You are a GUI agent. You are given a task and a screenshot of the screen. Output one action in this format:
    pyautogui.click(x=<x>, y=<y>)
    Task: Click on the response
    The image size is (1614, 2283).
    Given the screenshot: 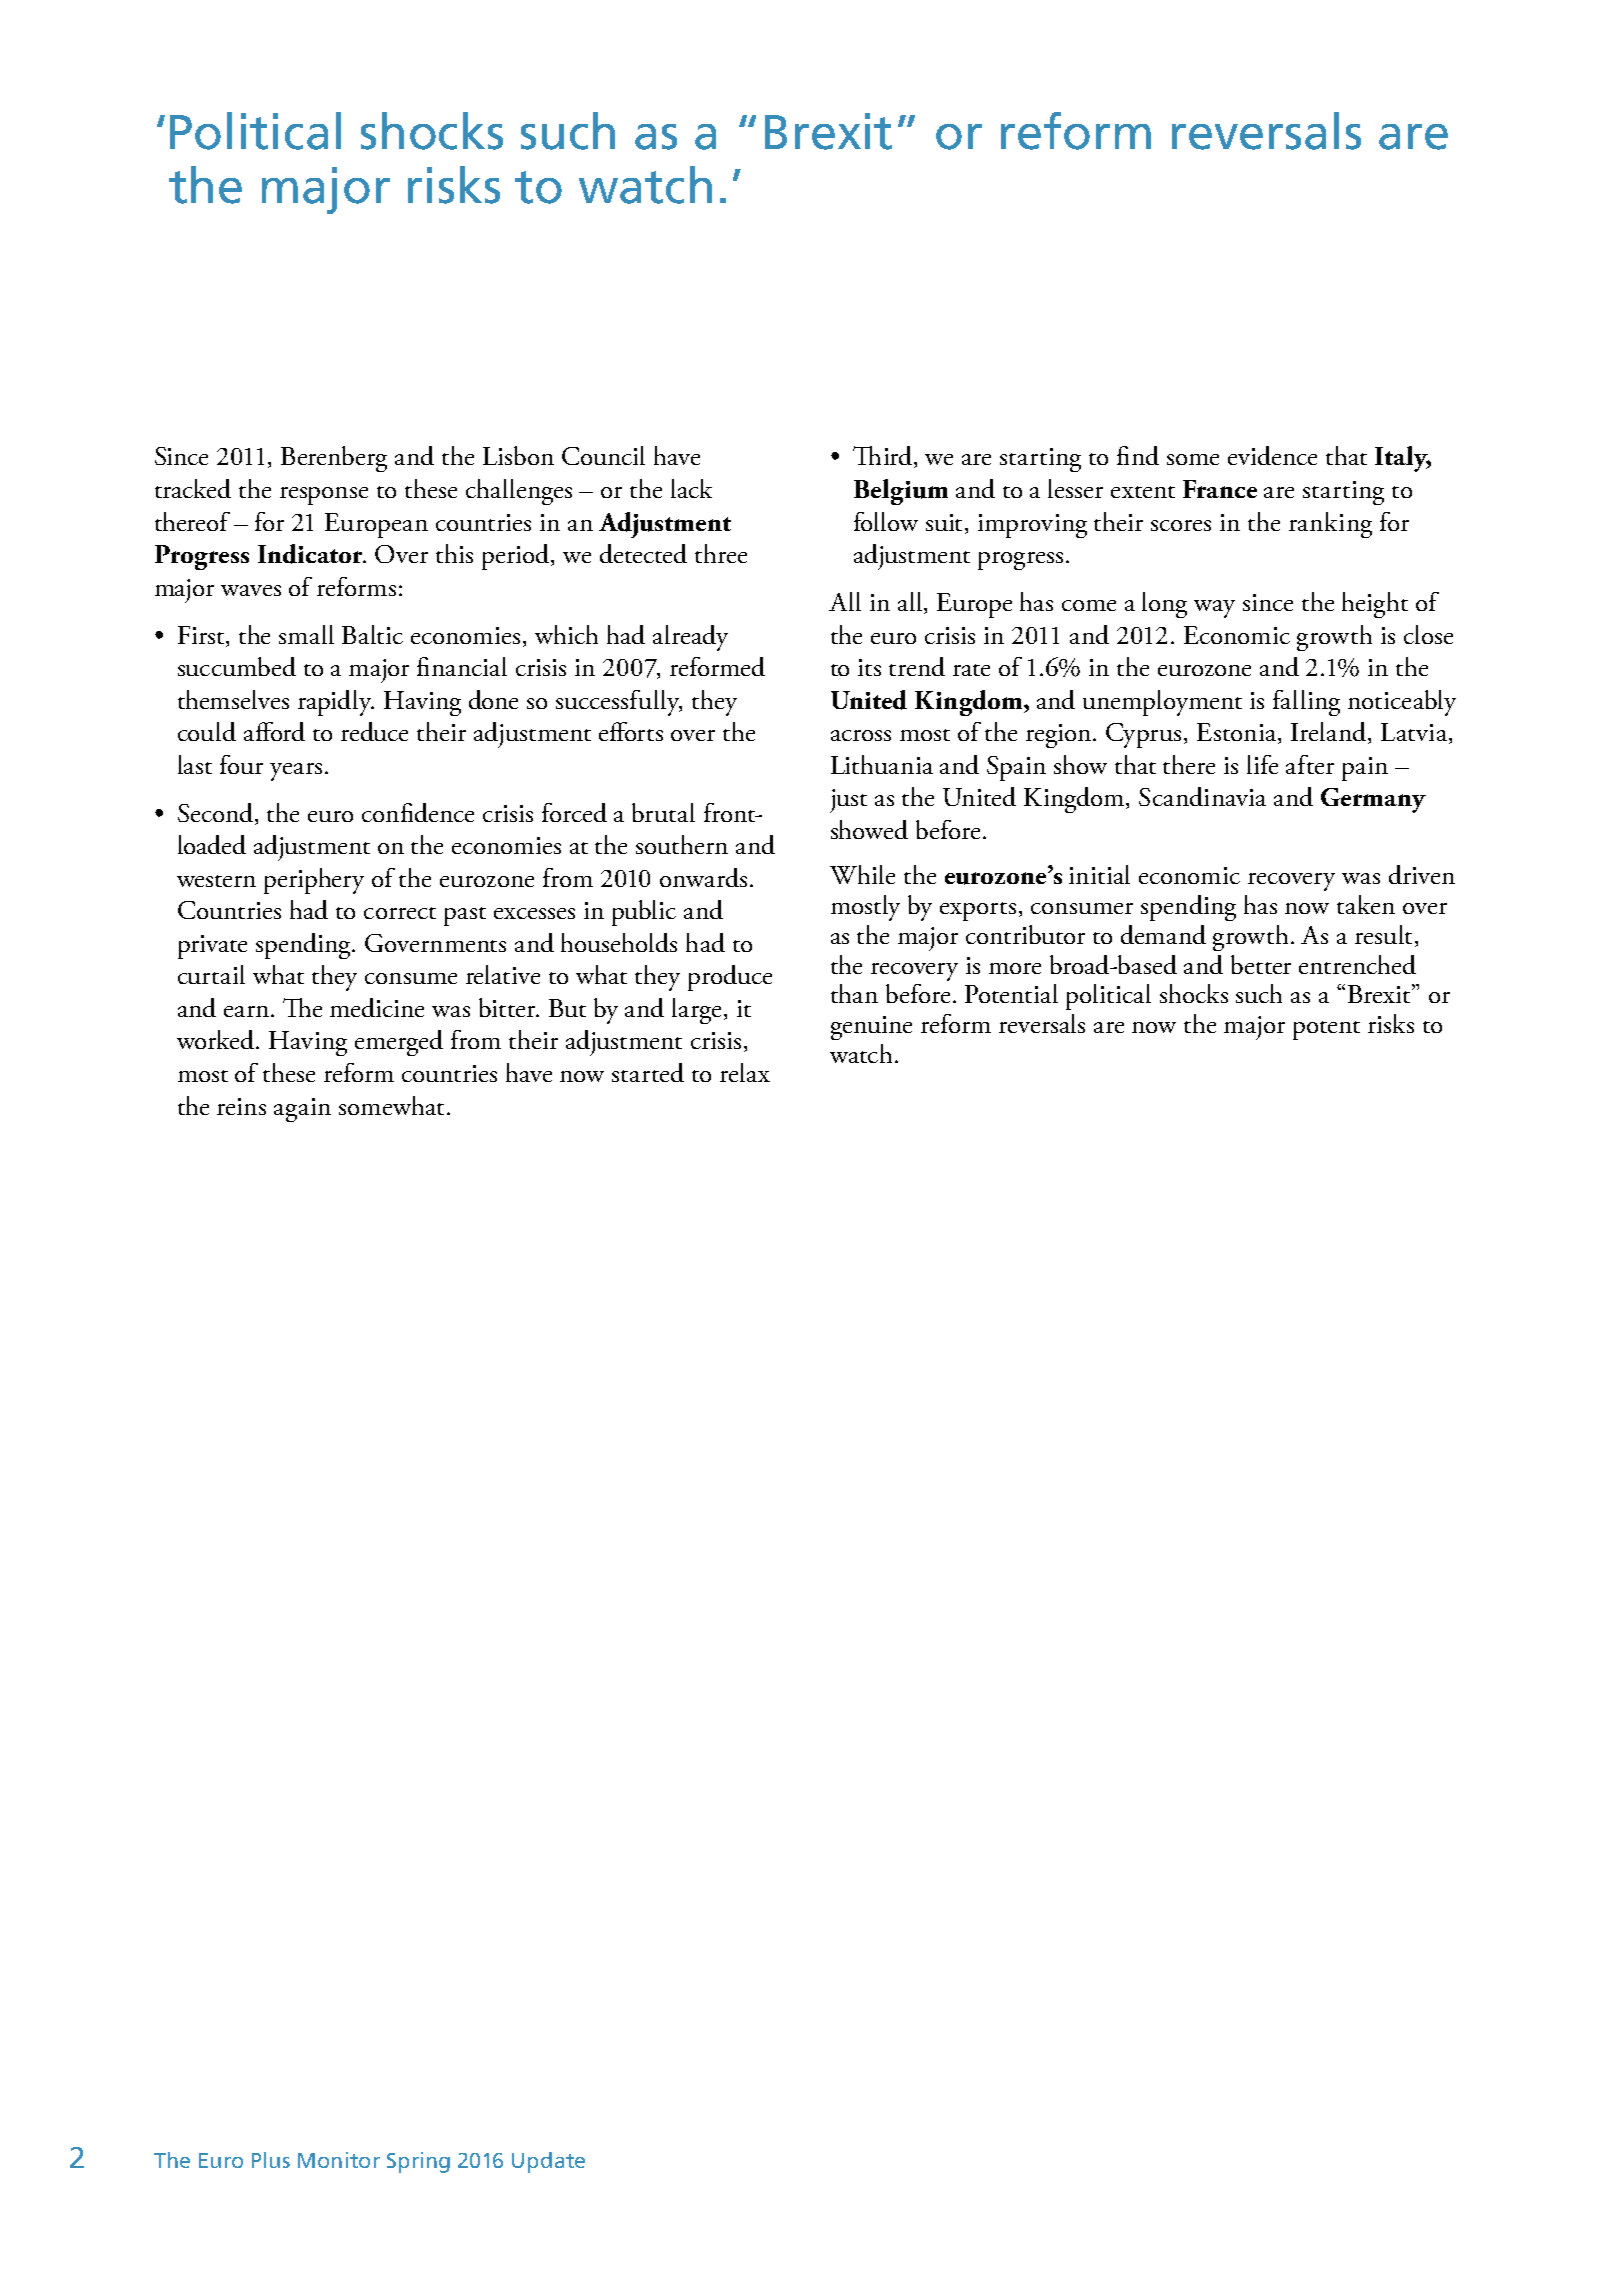 What is the action you would take?
    pyautogui.click(x=324, y=496)
